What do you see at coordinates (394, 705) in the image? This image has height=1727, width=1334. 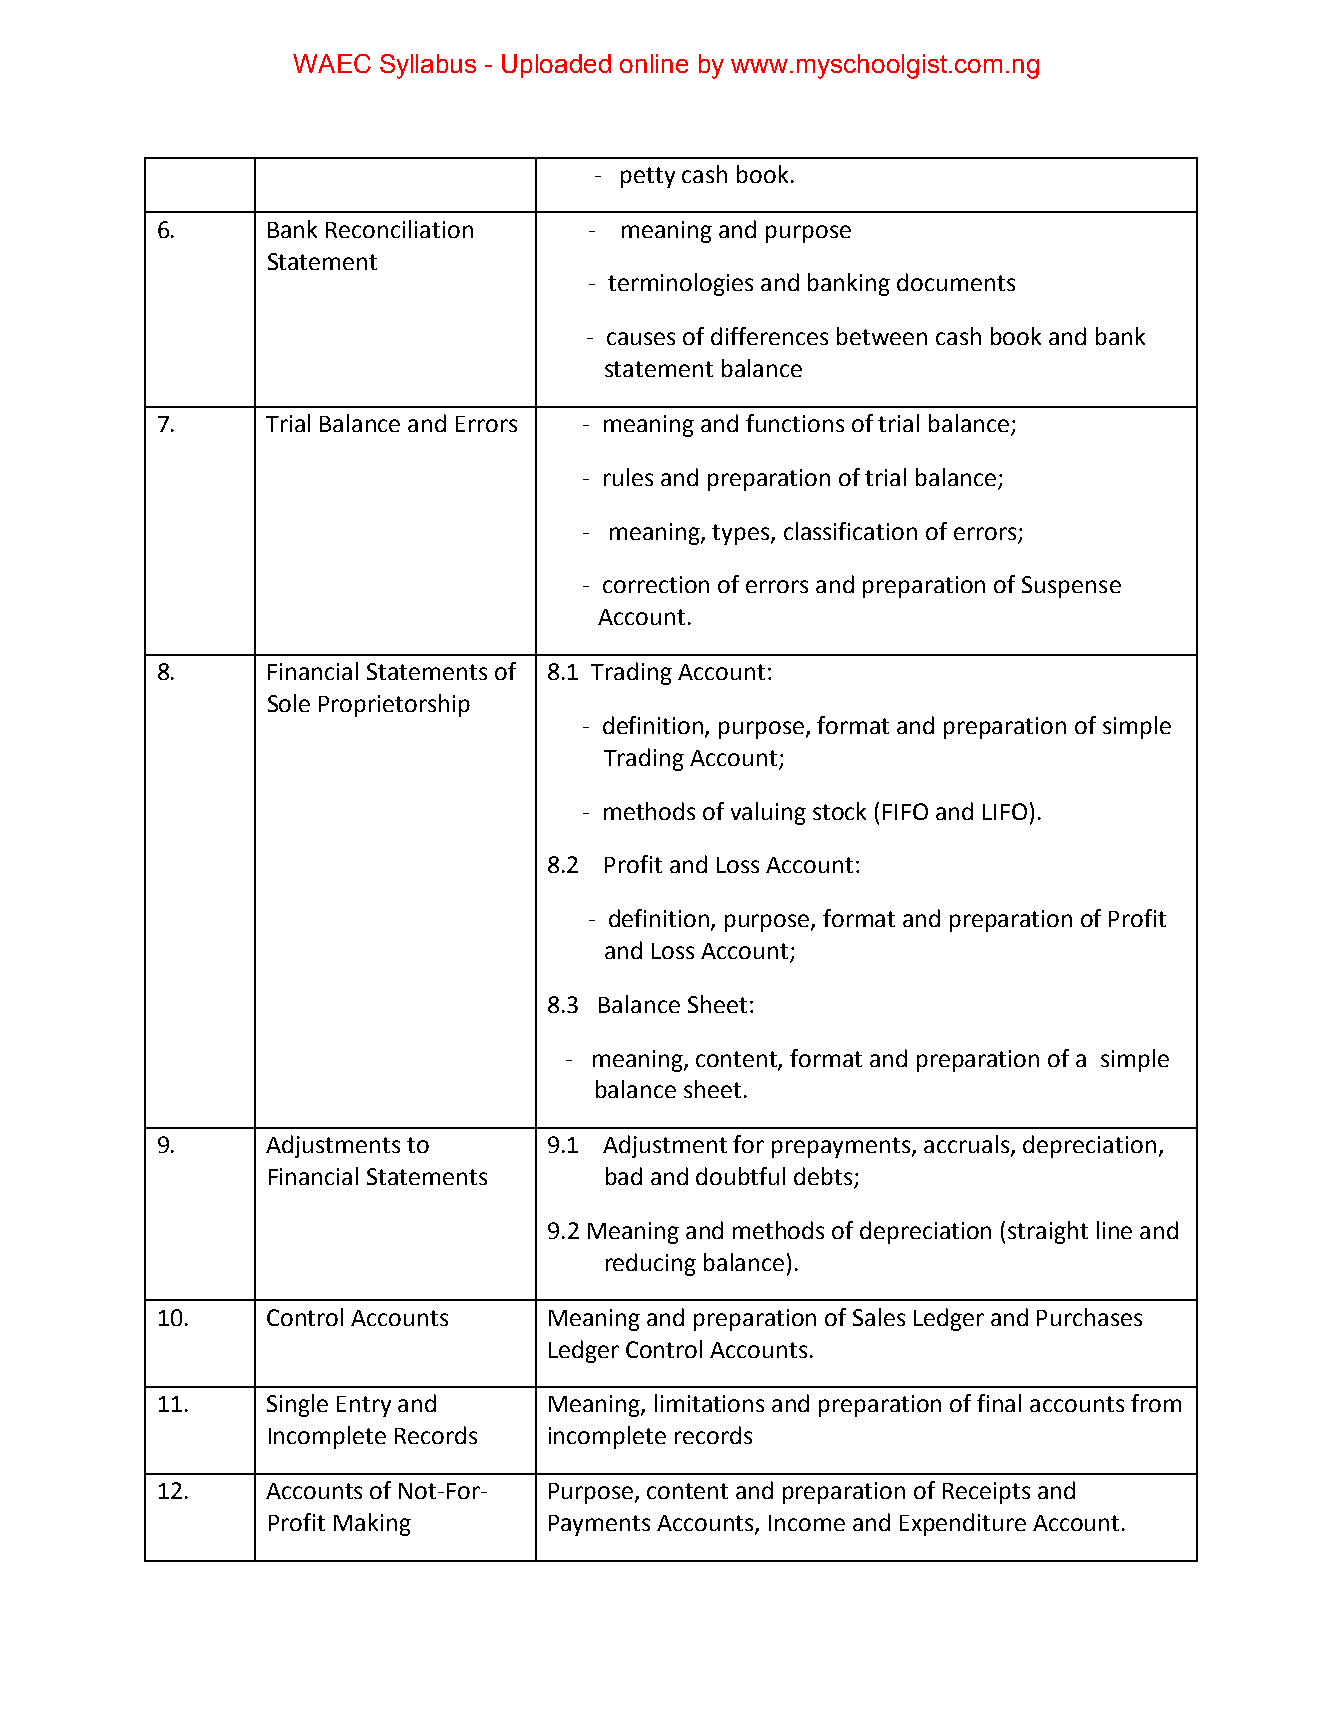 I see `Proprietorship` at bounding box center [394, 705].
